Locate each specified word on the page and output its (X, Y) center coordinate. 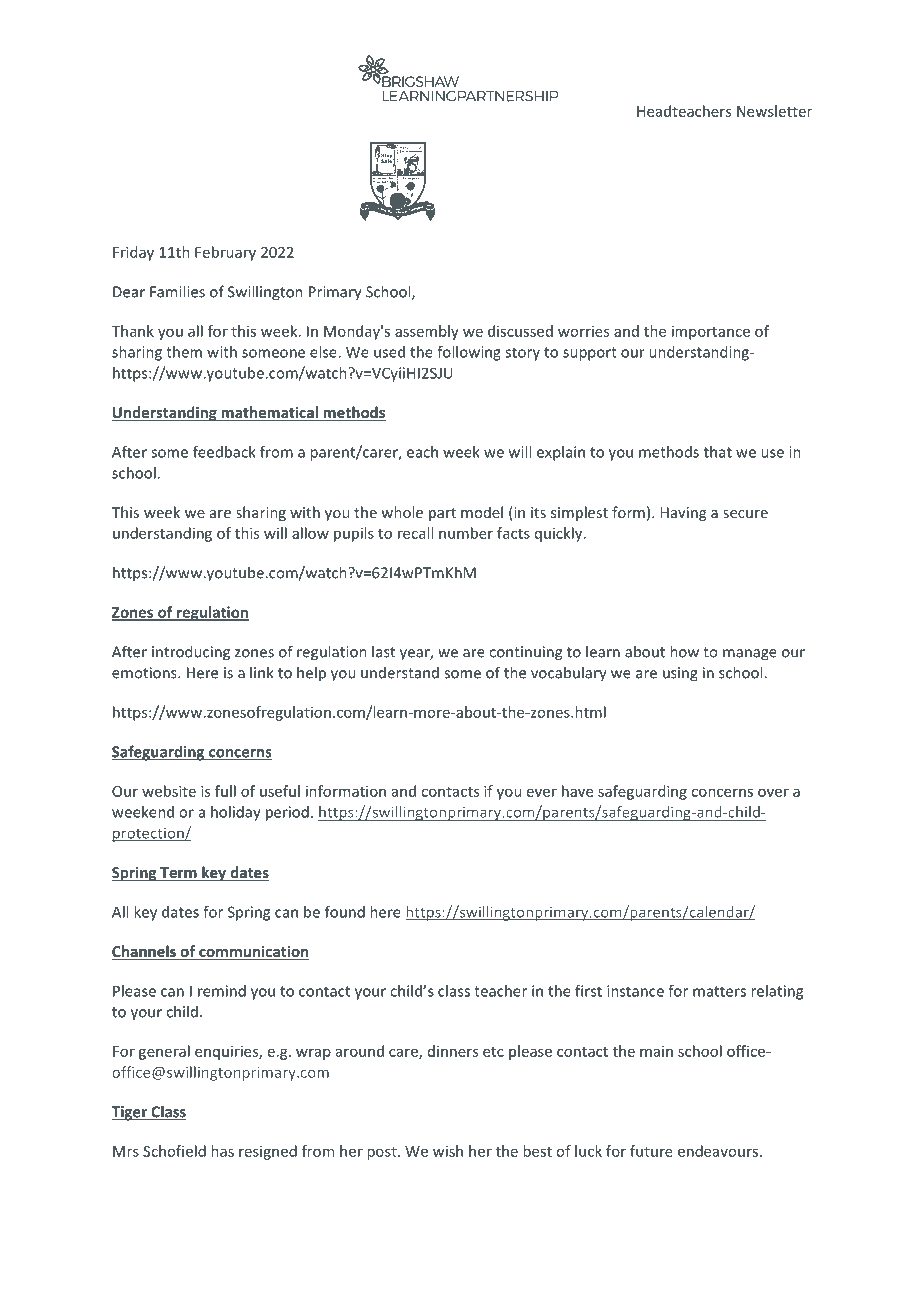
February (225, 253)
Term (178, 874)
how (684, 651)
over (773, 792)
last (383, 651)
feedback (224, 452)
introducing (191, 653)
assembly (427, 332)
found (345, 912)
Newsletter (774, 111)
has (222, 1151)
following (469, 353)
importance (711, 332)
